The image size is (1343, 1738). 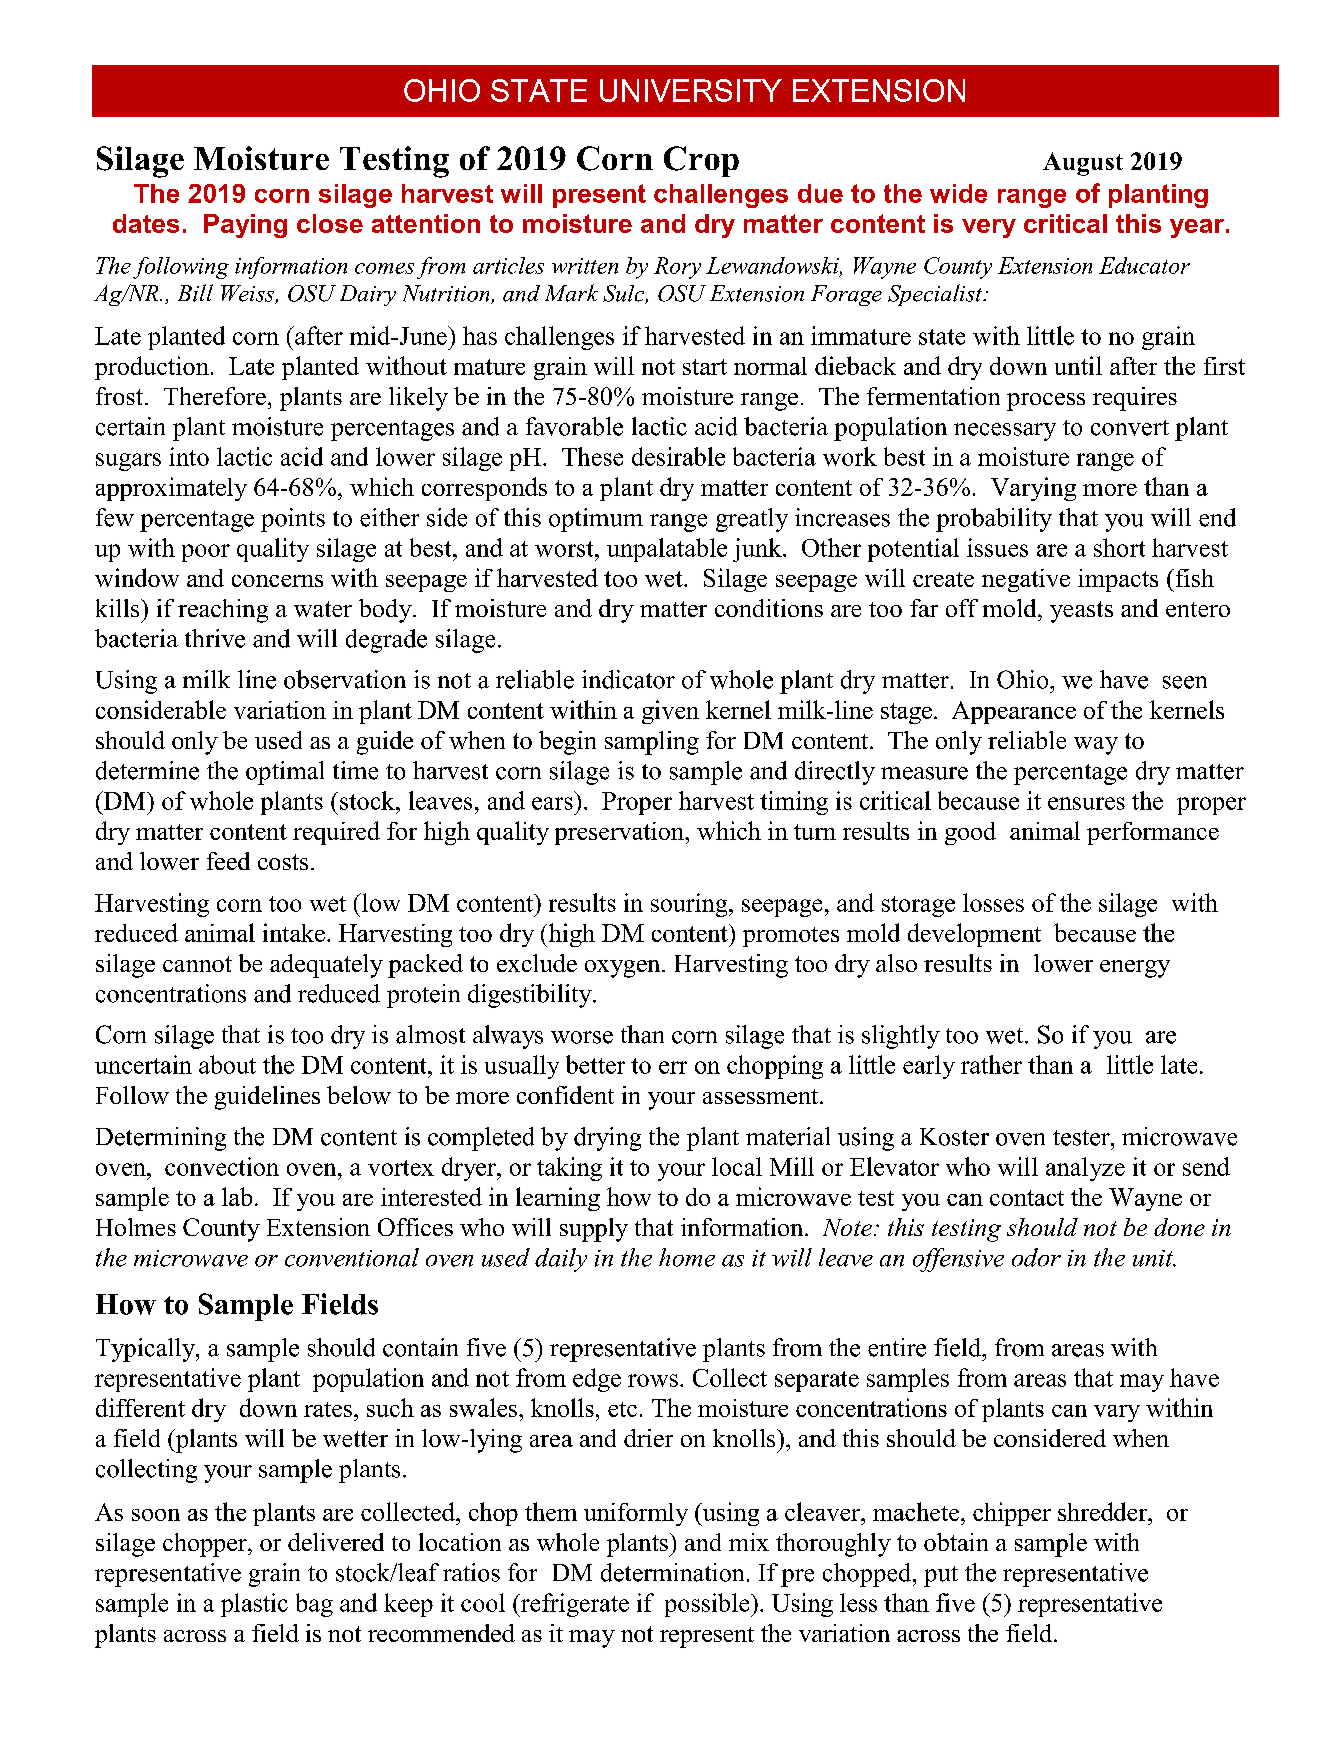 What do you see at coordinates (223, 611) in the screenshot?
I see `reaching` at bounding box center [223, 611].
